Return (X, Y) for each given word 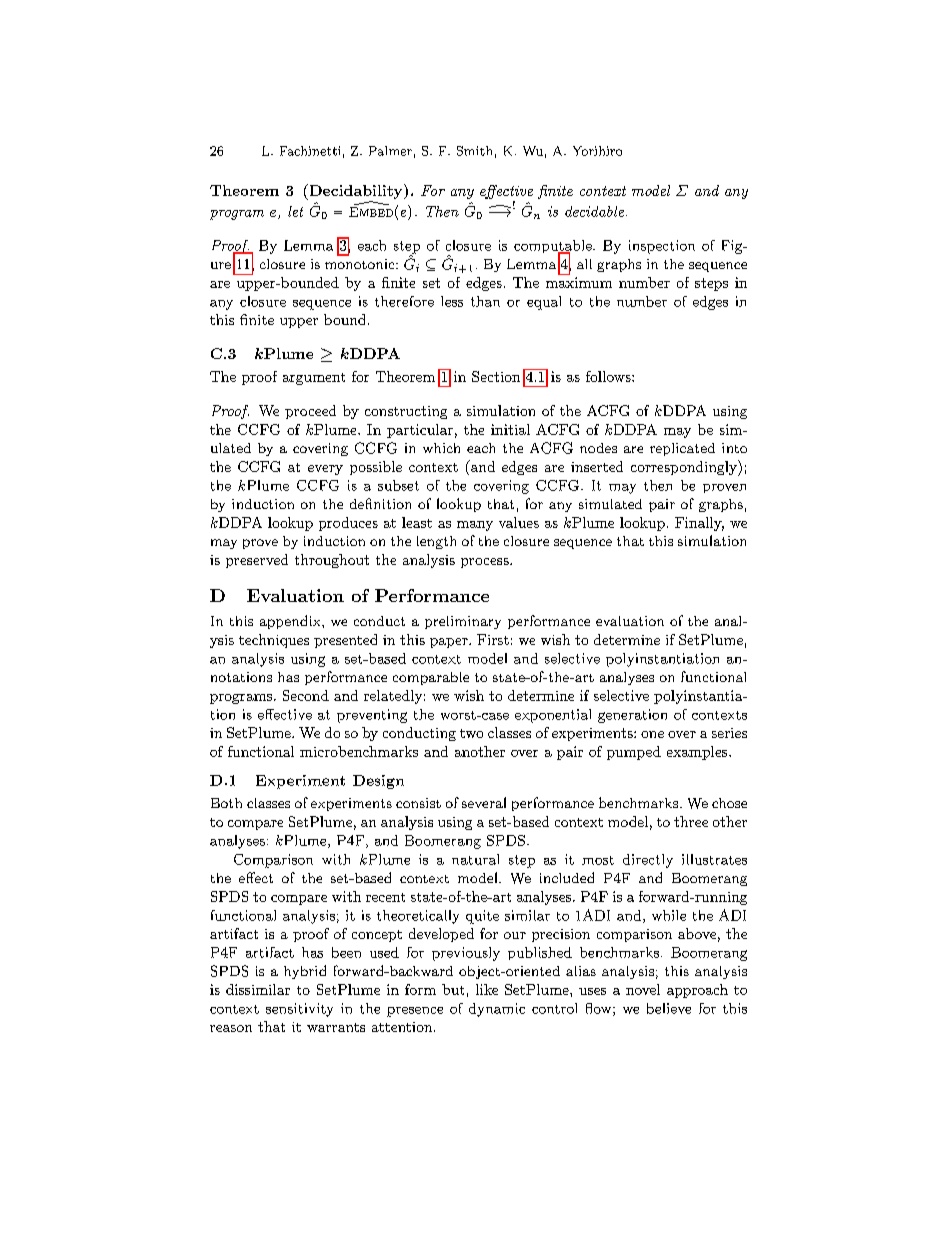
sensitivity (299, 1010)
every (325, 470)
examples (697, 753)
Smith (474, 151)
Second (306, 695)
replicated (682, 449)
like (487, 989)
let (295, 211)
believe (669, 1008)
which (441, 448)
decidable (594, 211)
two (471, 733)
